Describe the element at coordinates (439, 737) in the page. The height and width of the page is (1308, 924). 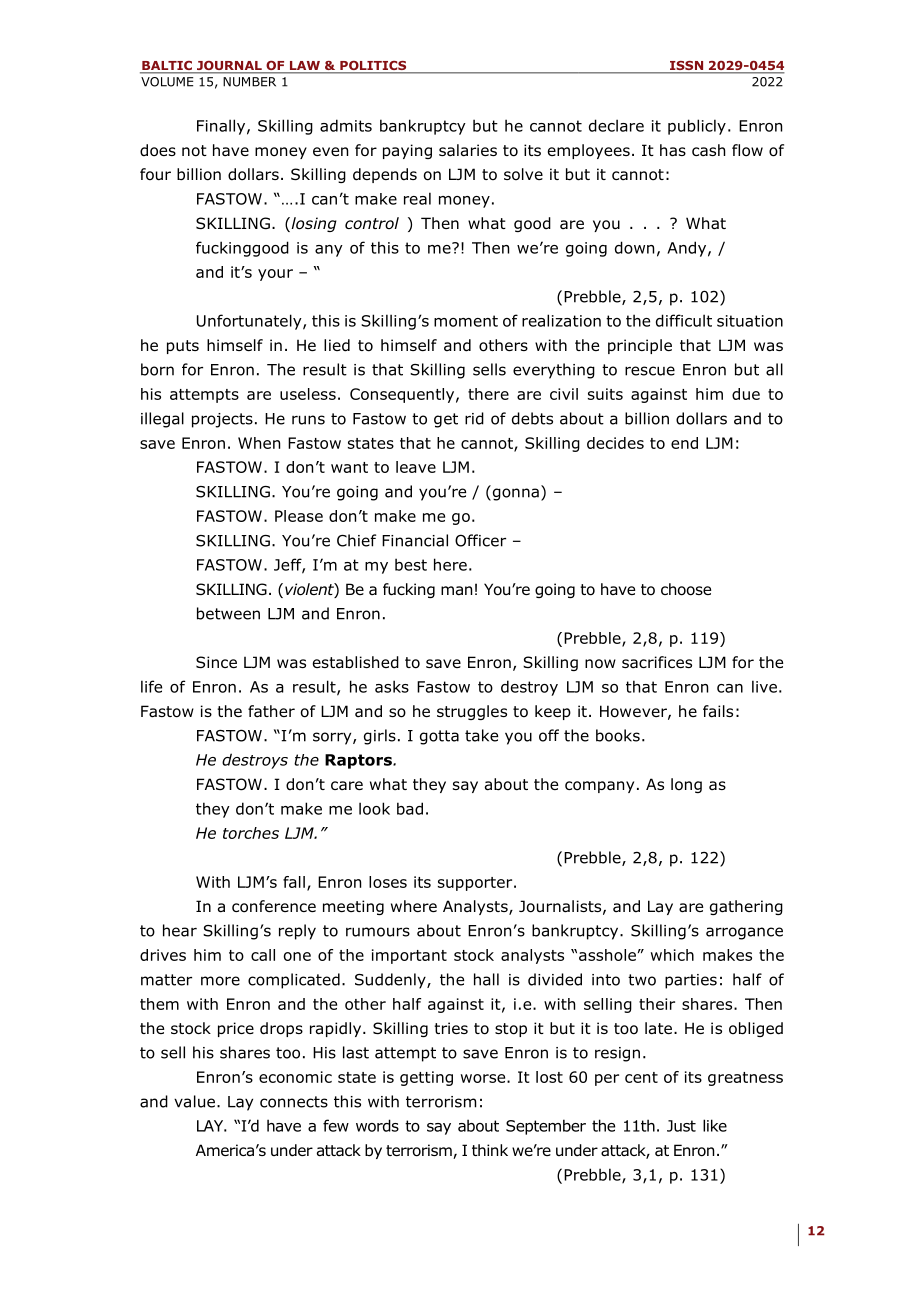
I see `gotta` at that location.
